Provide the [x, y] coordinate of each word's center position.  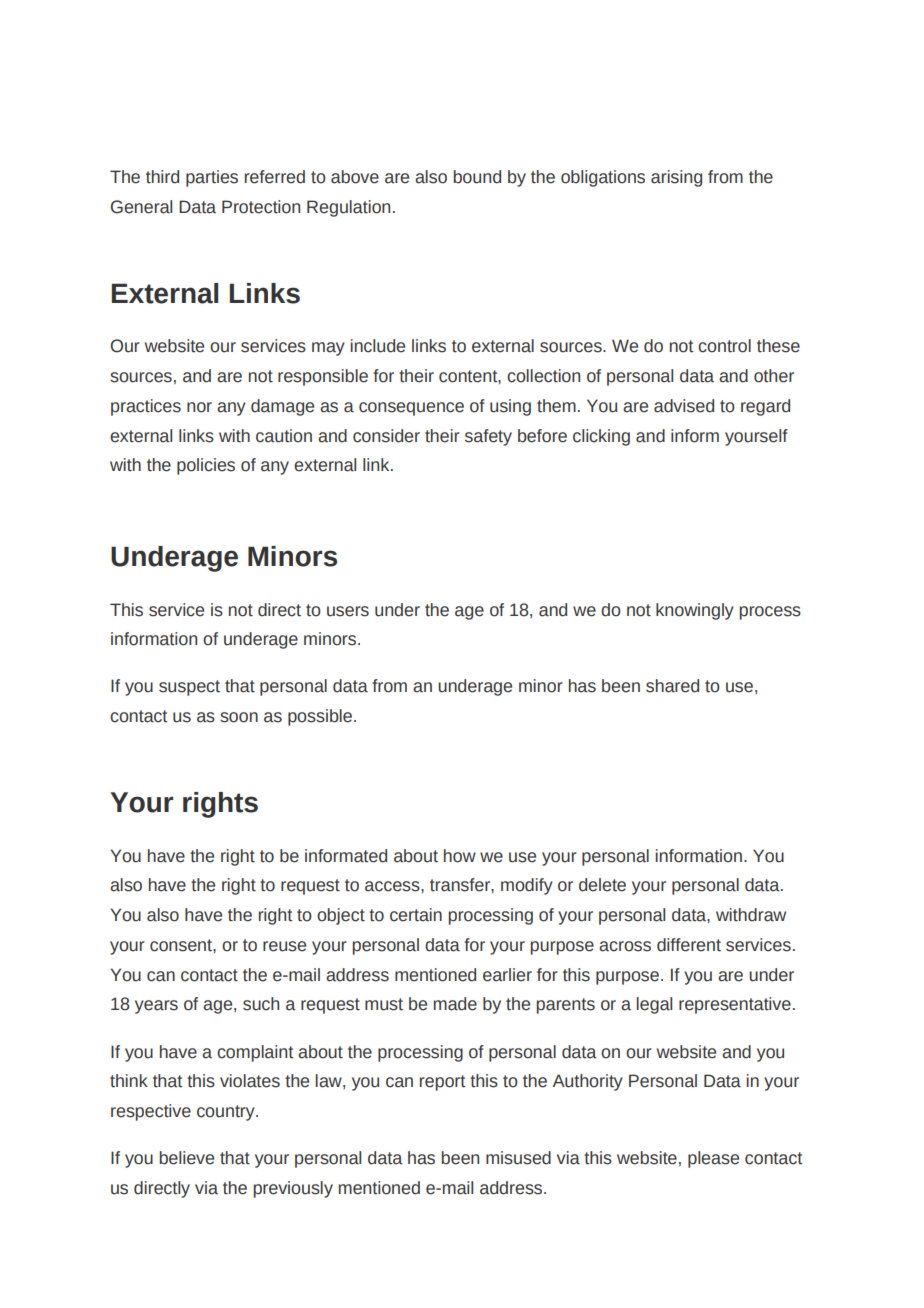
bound [477, 177]
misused [518, 1158]
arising [676, 178]
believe [186, 1158]
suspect [189, 688]
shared [672, 686]
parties [212, 178]
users [348, 611]
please [713, 1159]
